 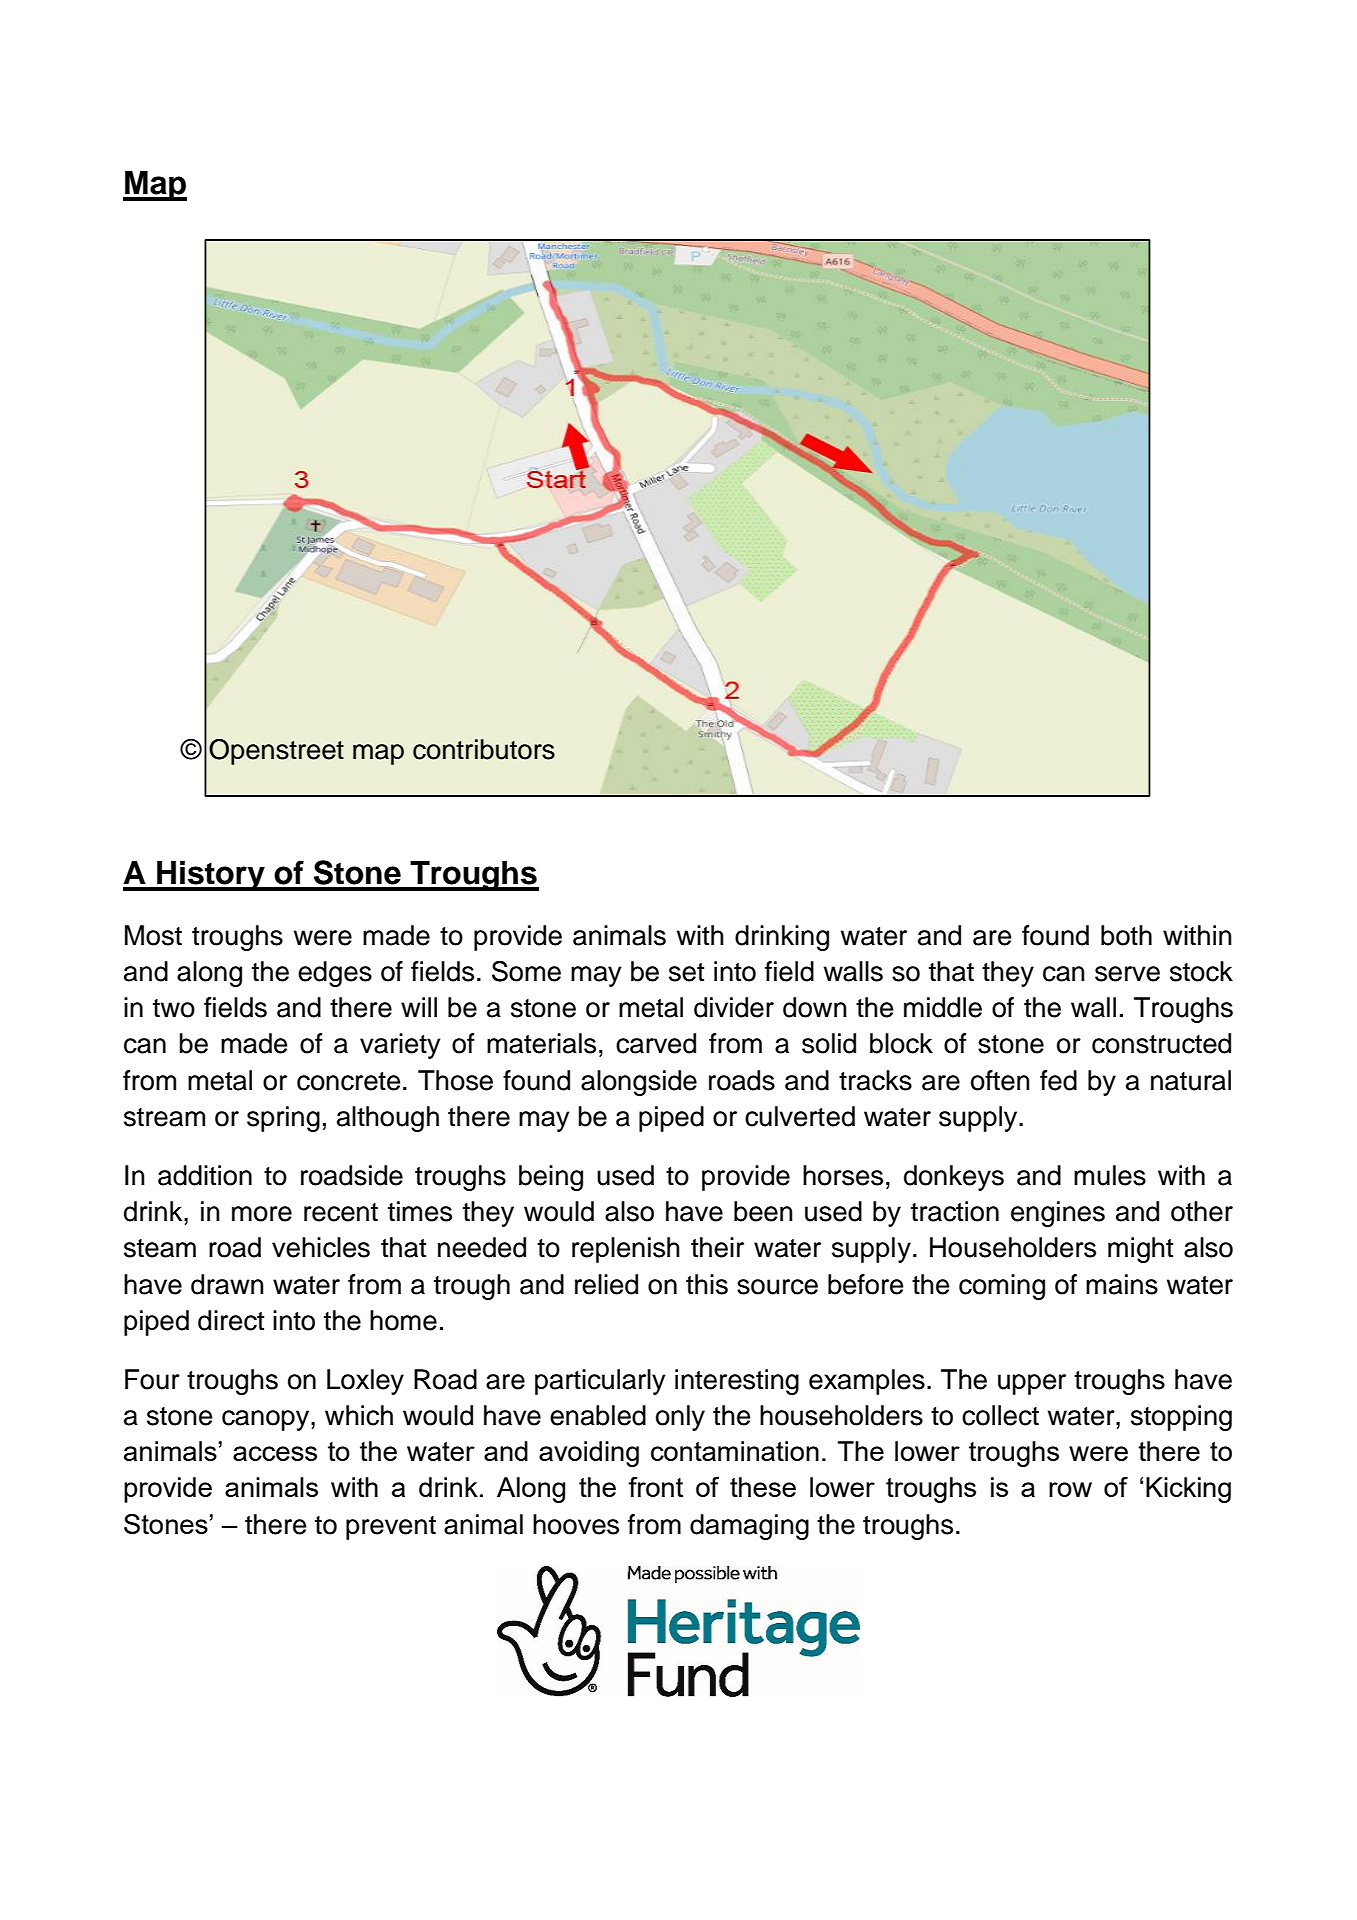 What do you see at coordinates (707, 1284) in the screenshot?
I see `this` at bounding box center [707, 1284].
